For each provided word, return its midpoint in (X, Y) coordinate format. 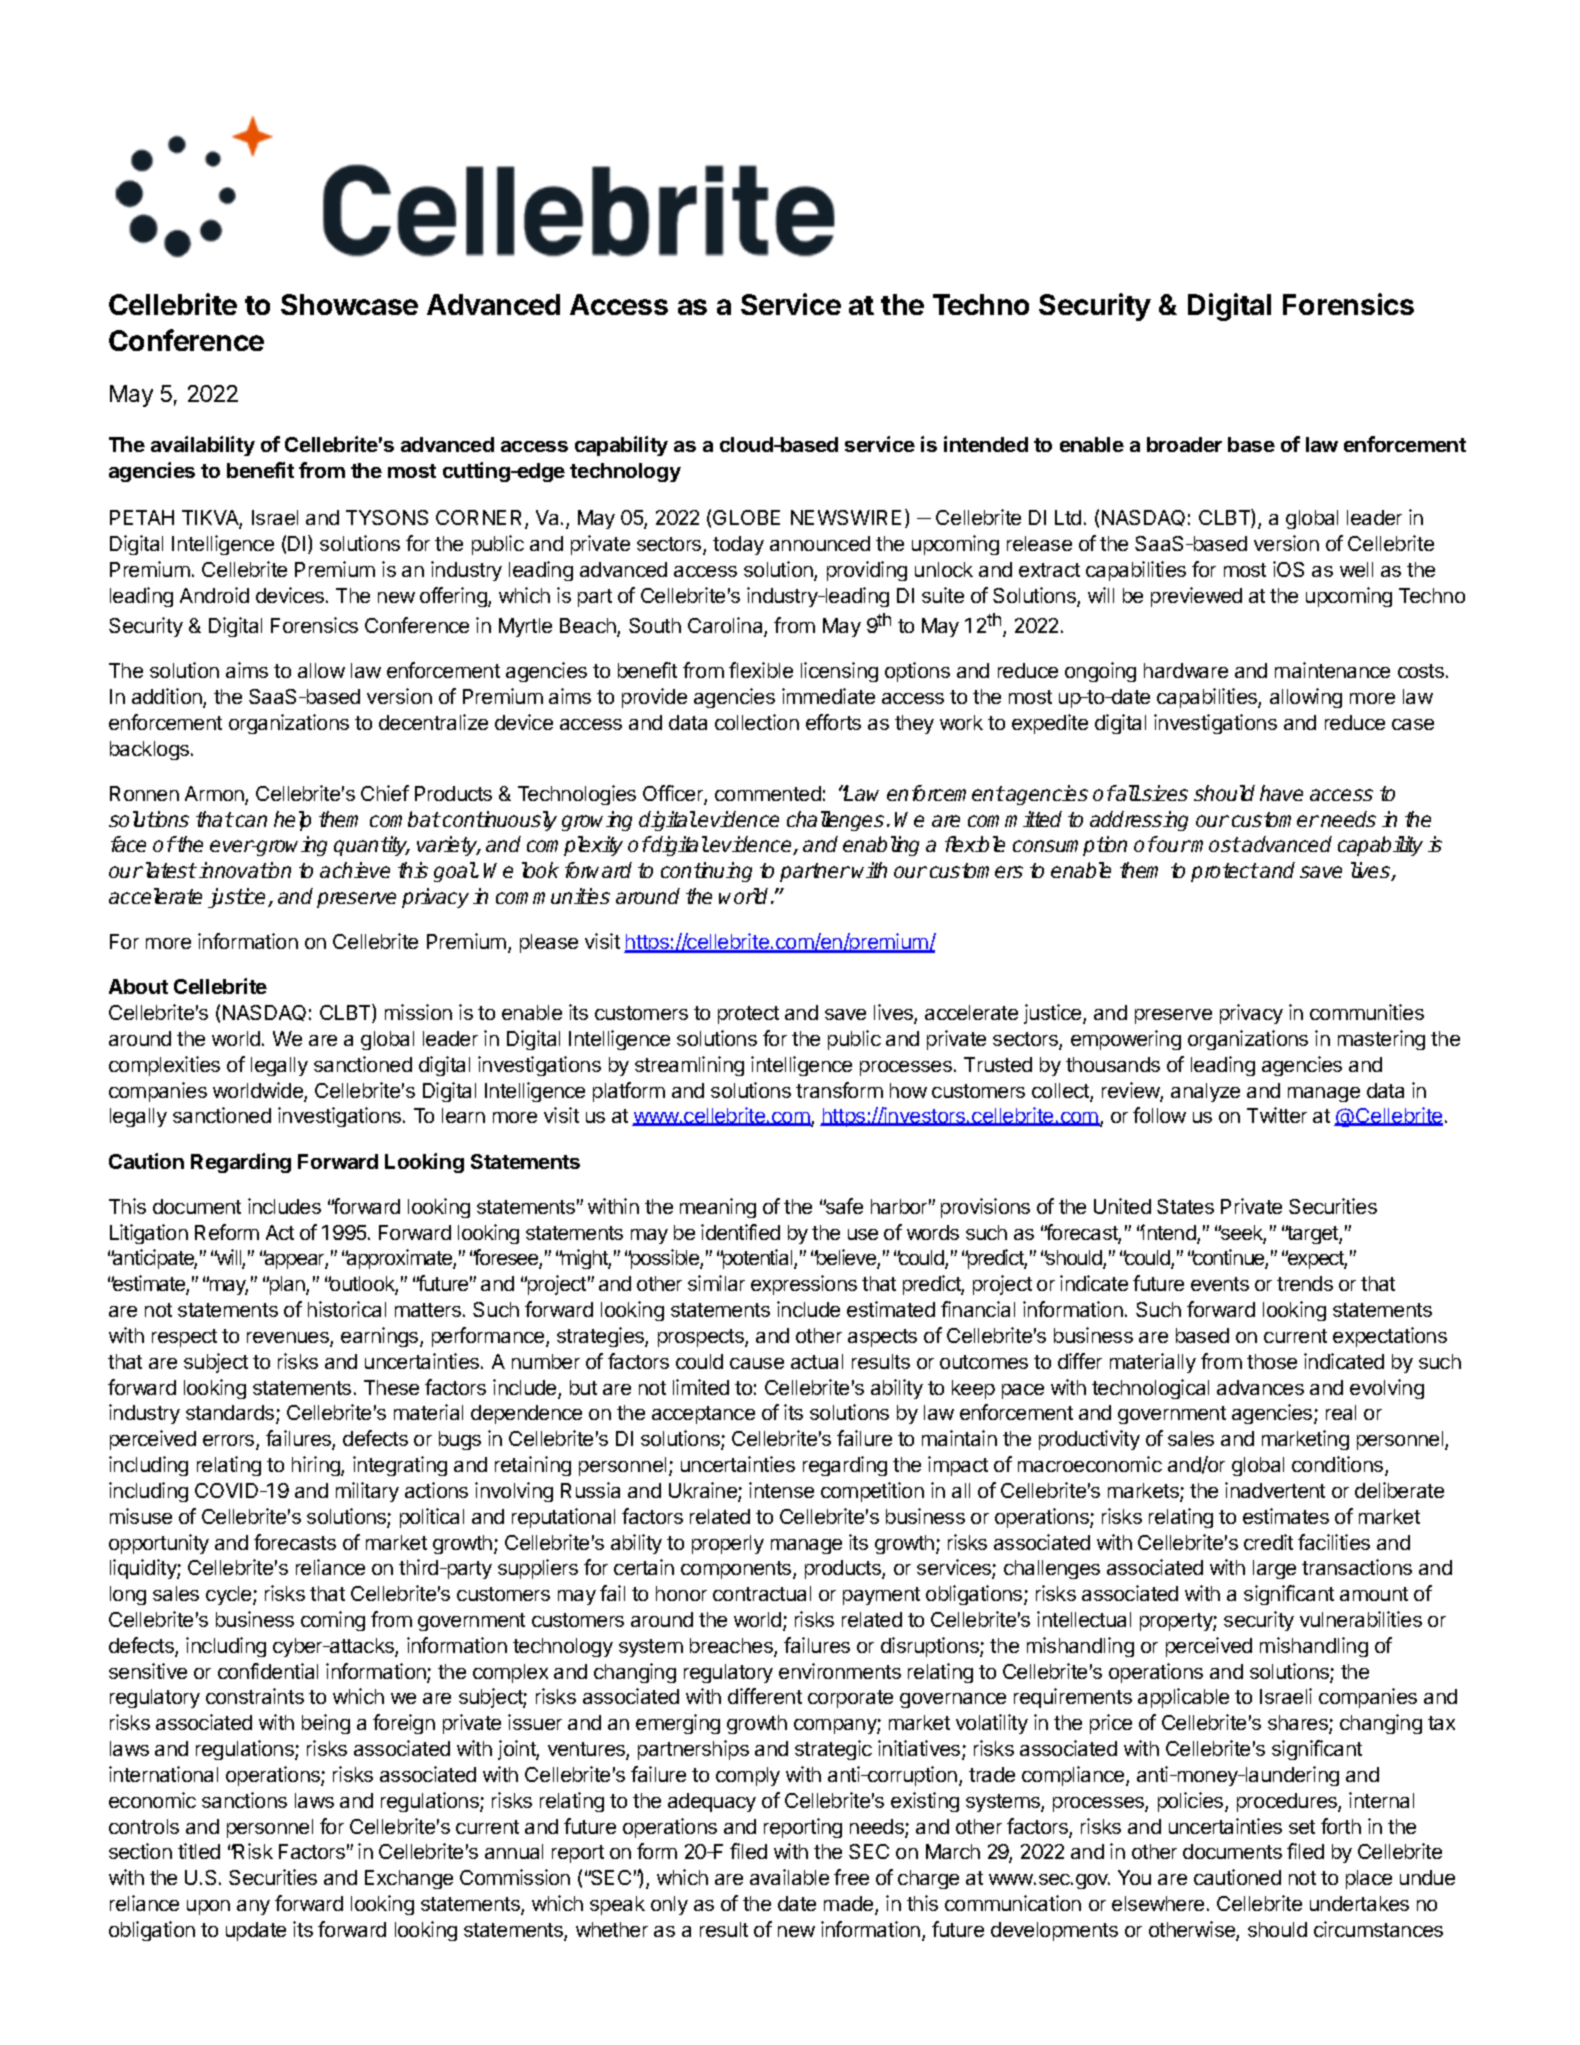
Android (214, 595)
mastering (1381, 1040)
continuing (706, 872)
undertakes (1359, 1903)
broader (1184, 444)
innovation (245, 870)
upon (208, 1907)
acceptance (703, 1415)
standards (231, 1414)
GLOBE (746, 517)
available (789, 1877)
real (1341, 1412)
